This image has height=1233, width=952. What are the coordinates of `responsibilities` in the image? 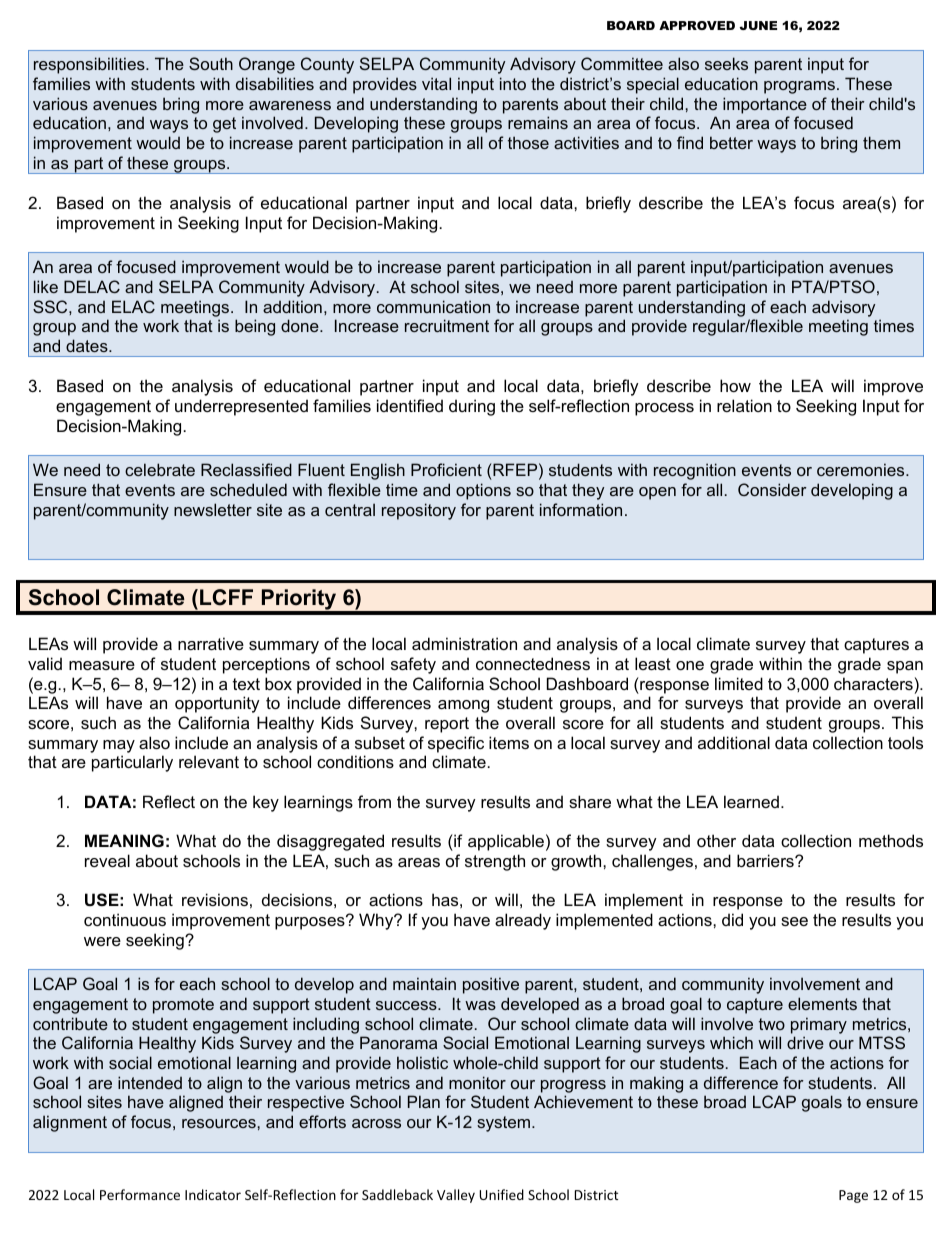 It's located at (90, 65).
